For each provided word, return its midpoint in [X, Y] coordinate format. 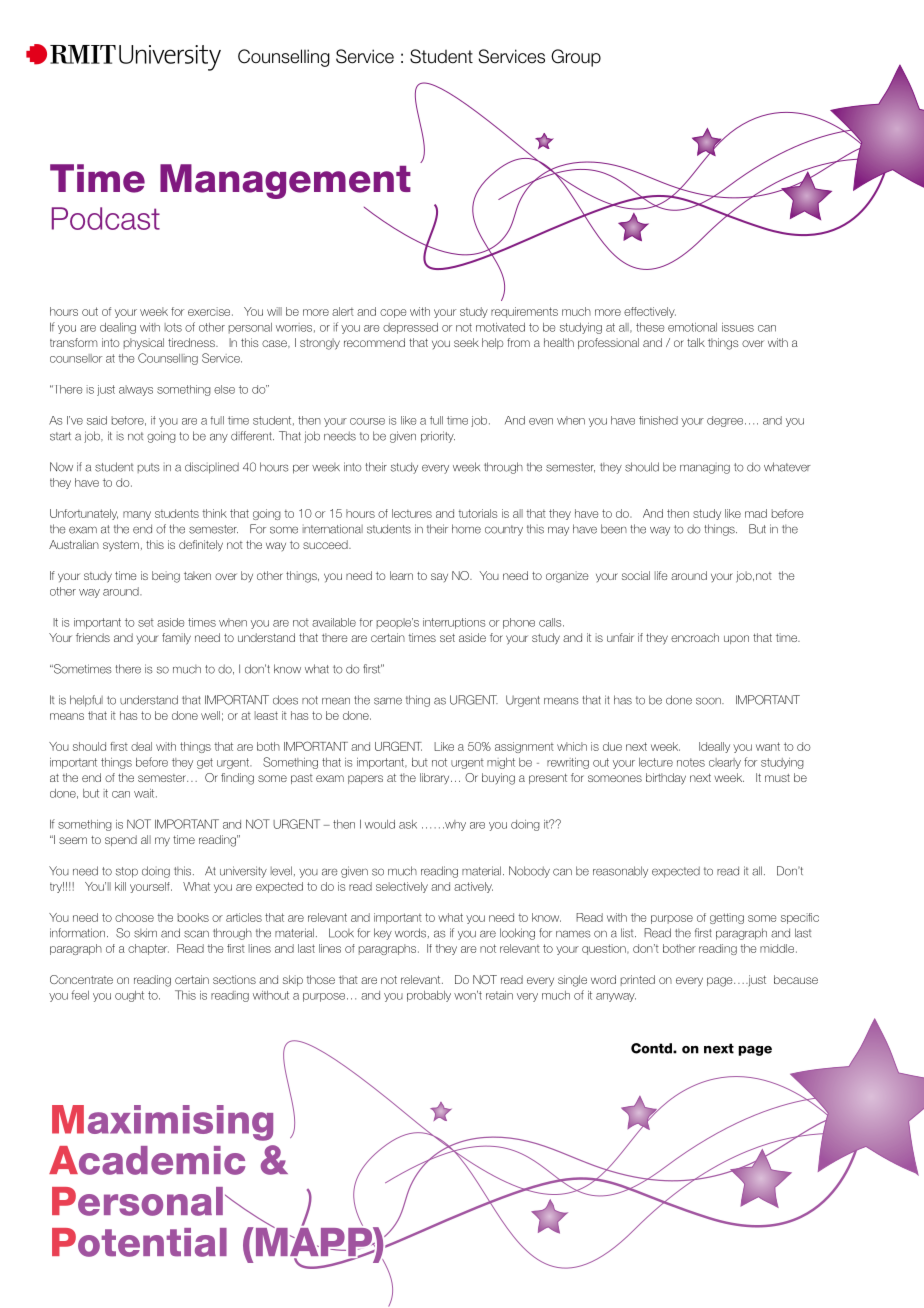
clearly [725, 763]
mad [756, 513]
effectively [650, 312]
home [466, 529]
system [121, 546]
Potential [139, 1242]
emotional [692, 327]
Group [576, 58]
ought [129, 996]
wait [145, 793]
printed [638, 980]
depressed [410, 328]
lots [173, 327]
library [436, 778]
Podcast [106, 218]
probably [429, 996]
